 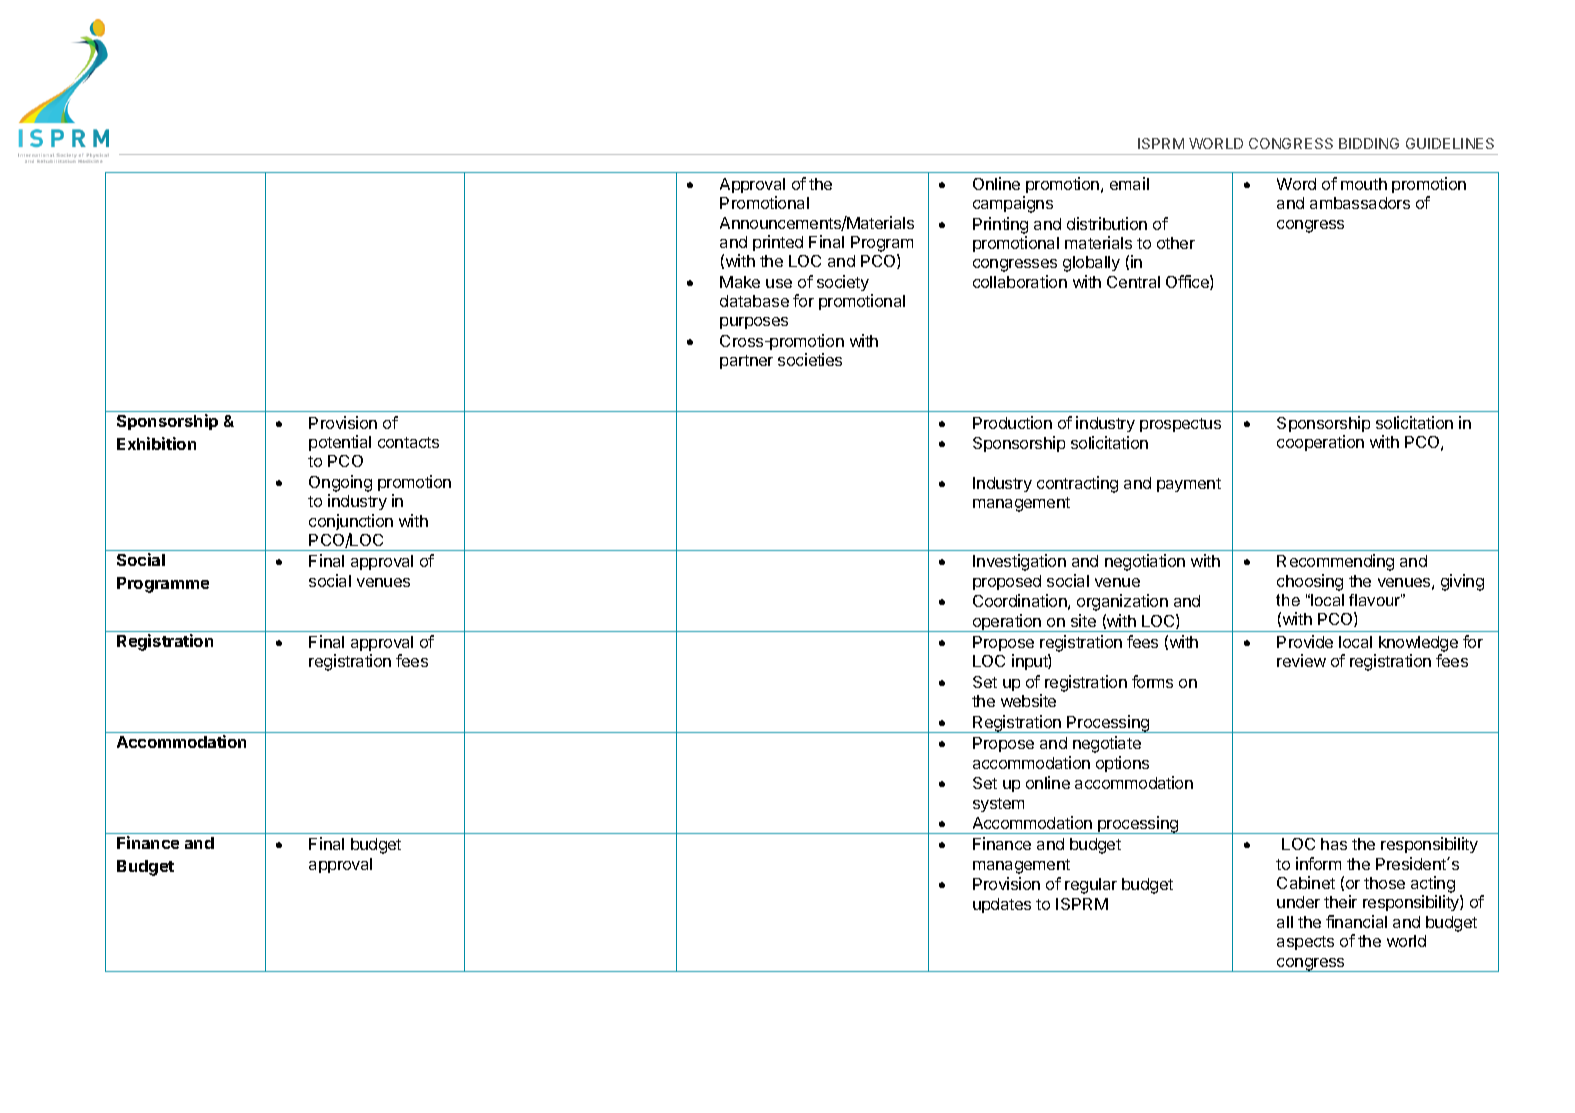 I want to click on prospectus, so click(x=1180, y=425).
